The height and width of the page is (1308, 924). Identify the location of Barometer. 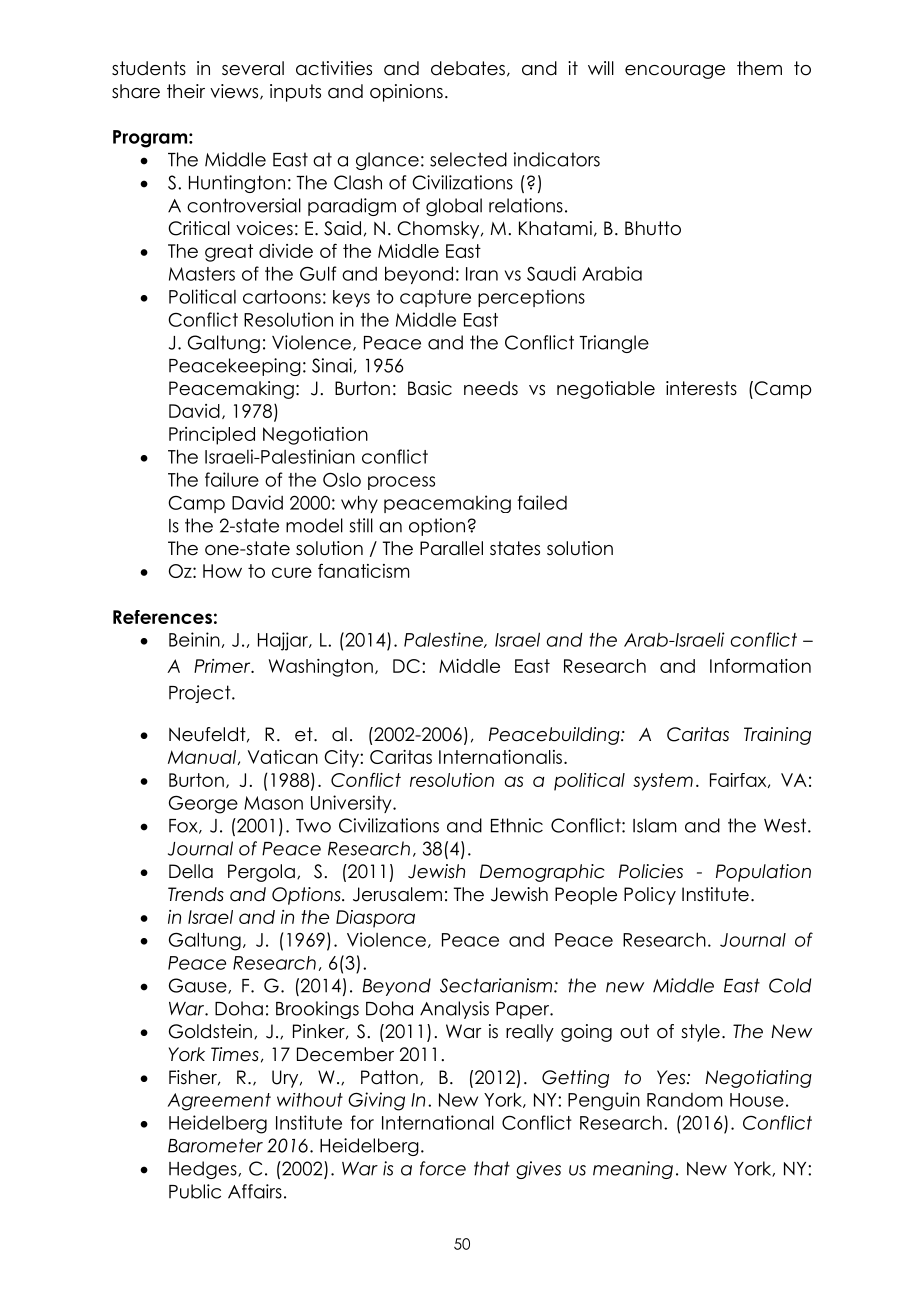
(215, 1145).
